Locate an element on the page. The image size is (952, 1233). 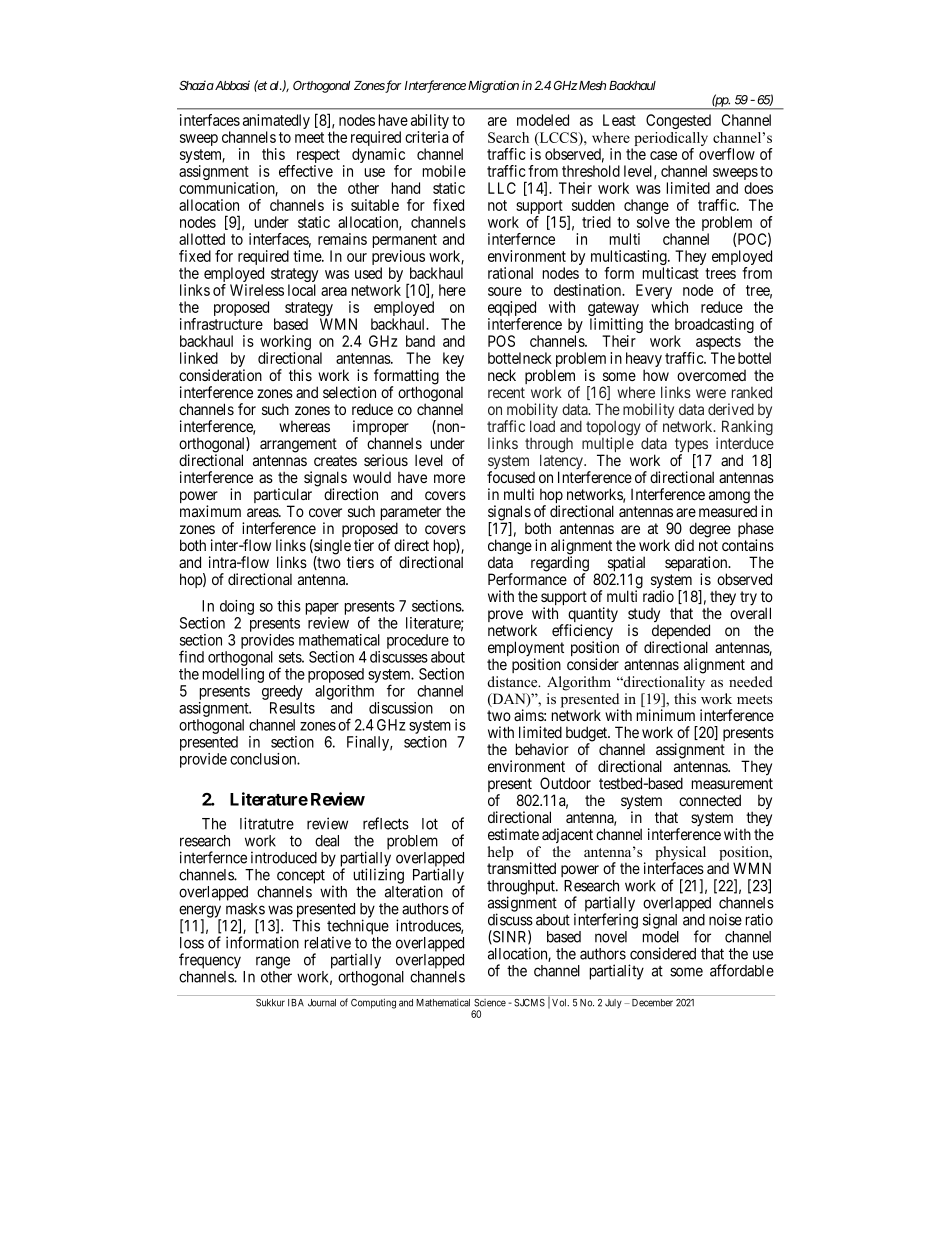
Congested is located at coordinates (678, 121).
